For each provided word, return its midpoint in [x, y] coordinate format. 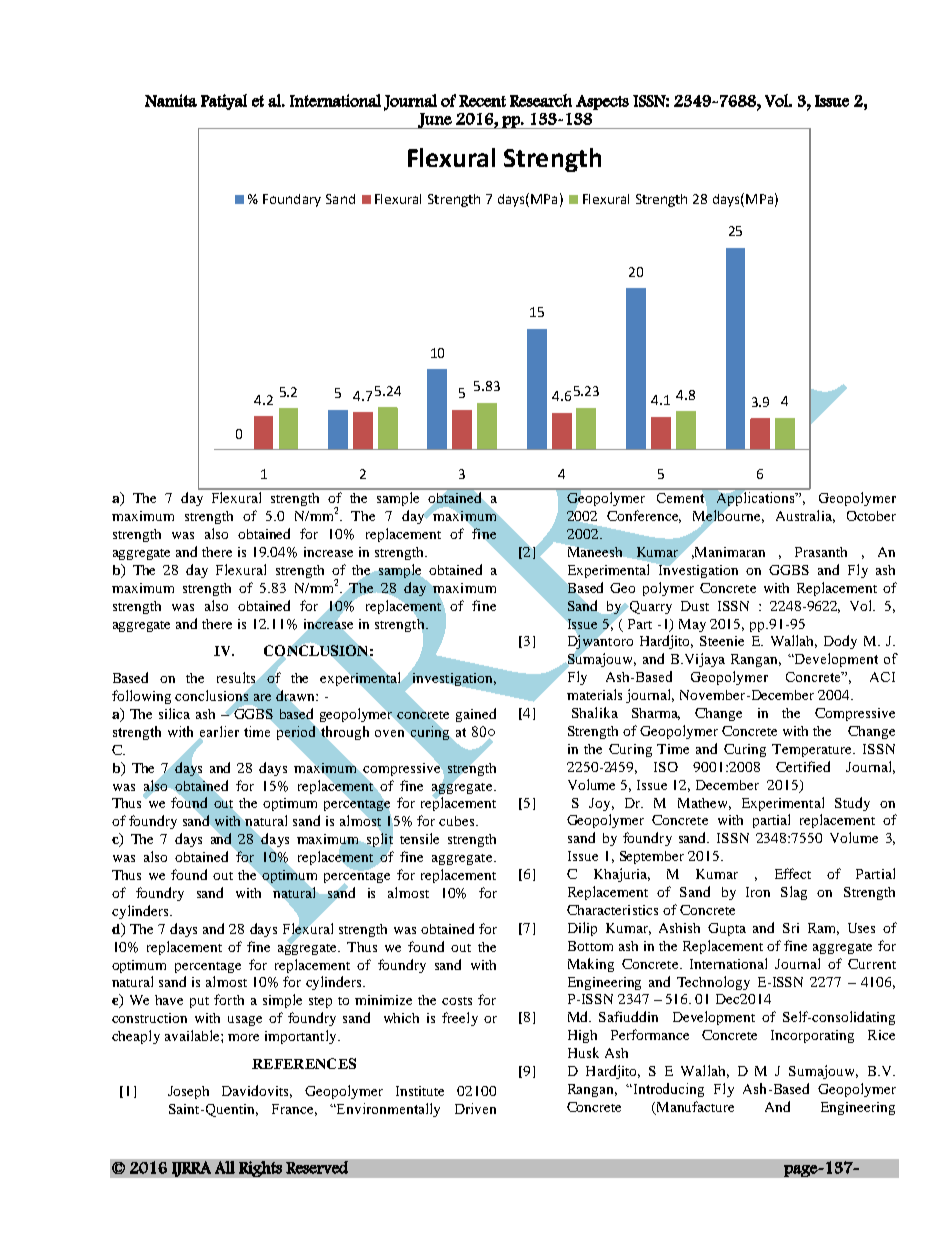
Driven [475, 1108]
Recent [482, 101]
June [435, 121]
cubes [458, 821]
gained [476, 715]
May [692, 625]
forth [229, 999]
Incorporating [812, 1036]
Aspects [602, 102]
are [262, 697]
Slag [794, 893]
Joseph [188, 1092]
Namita [171, 100]
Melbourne [728, 516]
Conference [644, 516]
